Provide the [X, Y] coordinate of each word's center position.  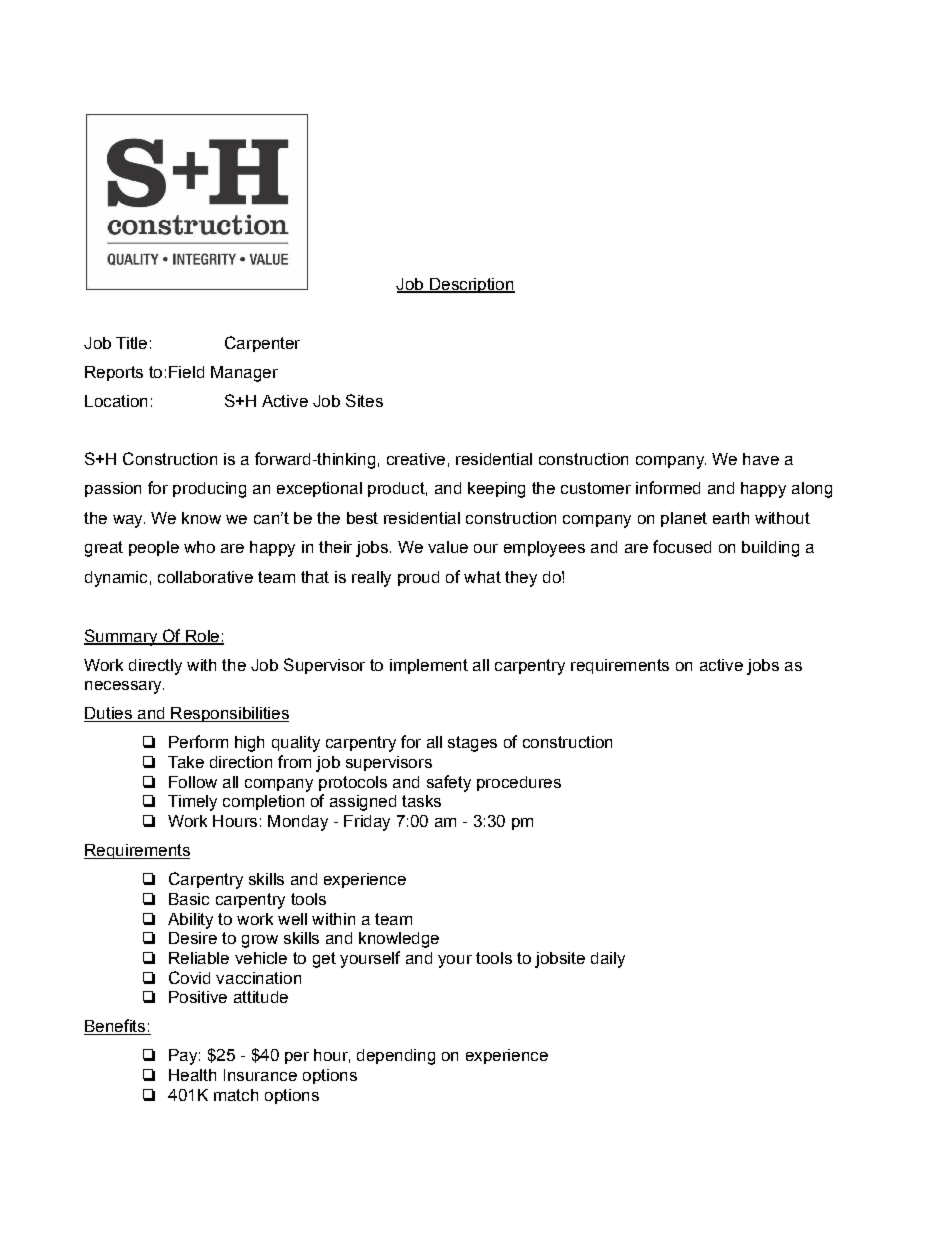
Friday [367, 823]
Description [471, 285]
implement [429, 666]
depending [396, 1057]
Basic [189, 899]
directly [155, 667]
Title [131, 343]
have [761, 459]
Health [192, 1075]
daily [608, 960]
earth [731, 518]
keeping [496, 490]
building [770, 549]
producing [209, 490]
